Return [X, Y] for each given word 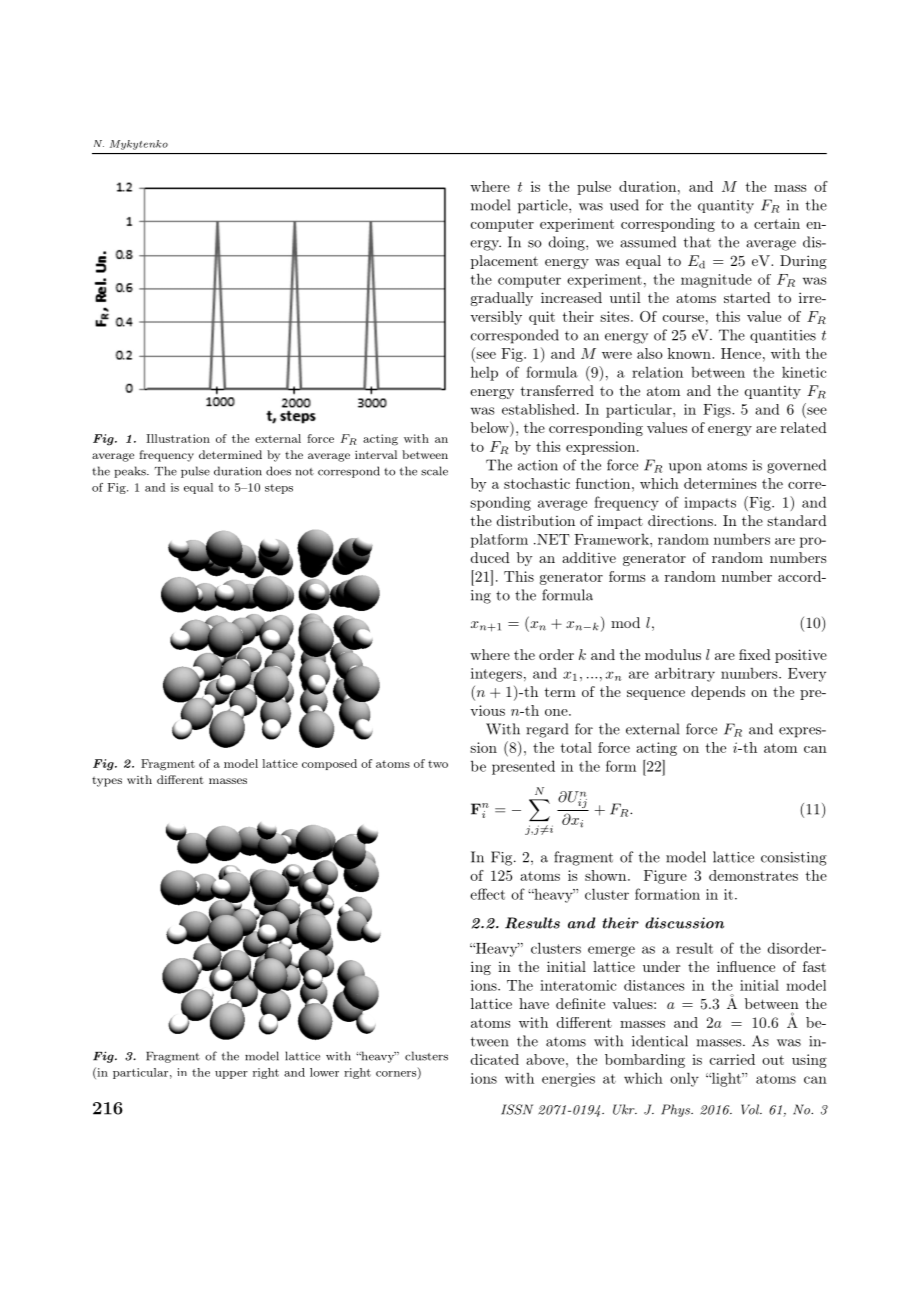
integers [496, 675]
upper [231, 1075]
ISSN [517, 1109]
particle [544, 206]
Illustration [178, 438]
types [107, 782]
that [697, 242]
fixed [755, 654]
